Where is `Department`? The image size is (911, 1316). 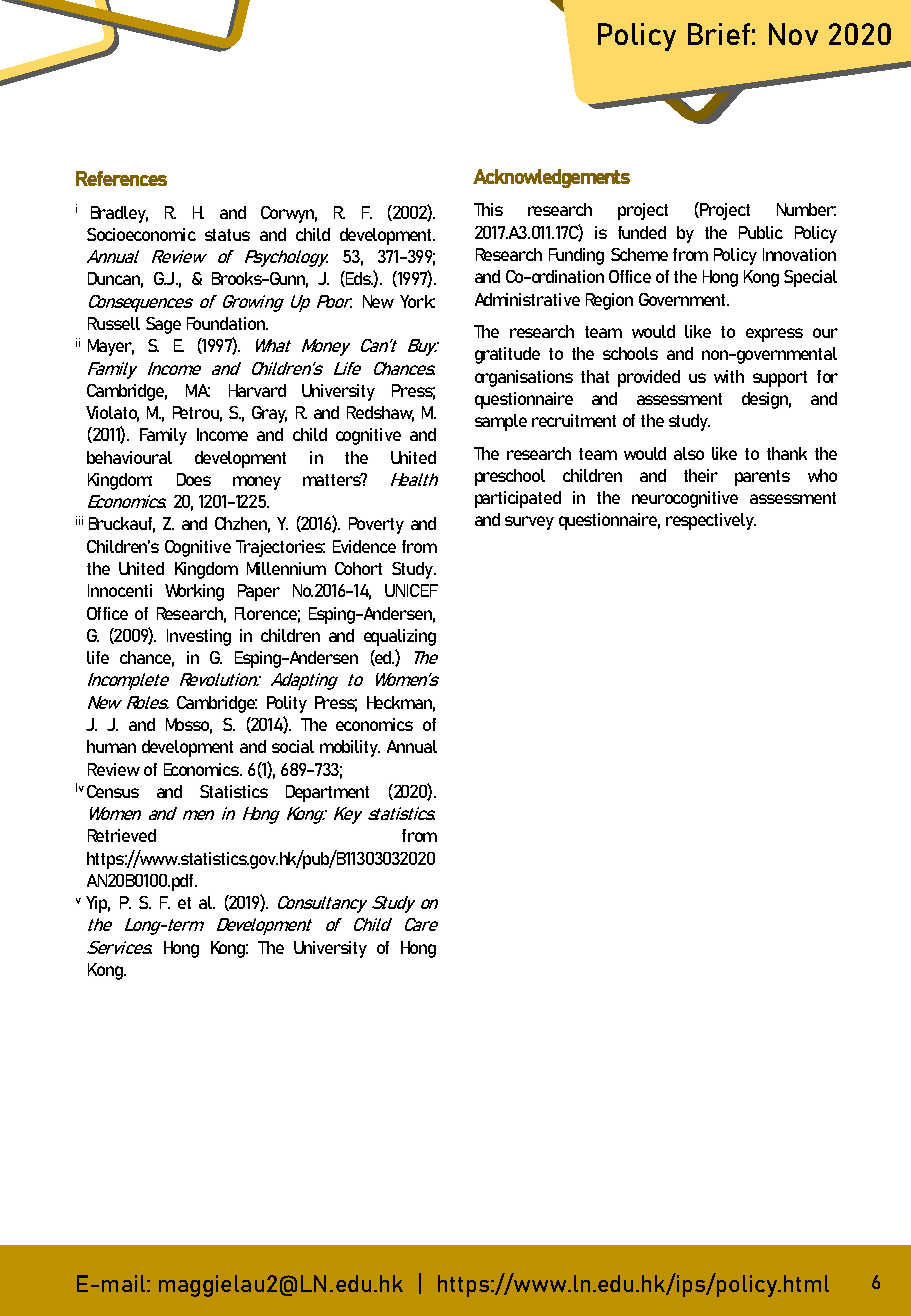 Department is located at coordinates (327, 793).
